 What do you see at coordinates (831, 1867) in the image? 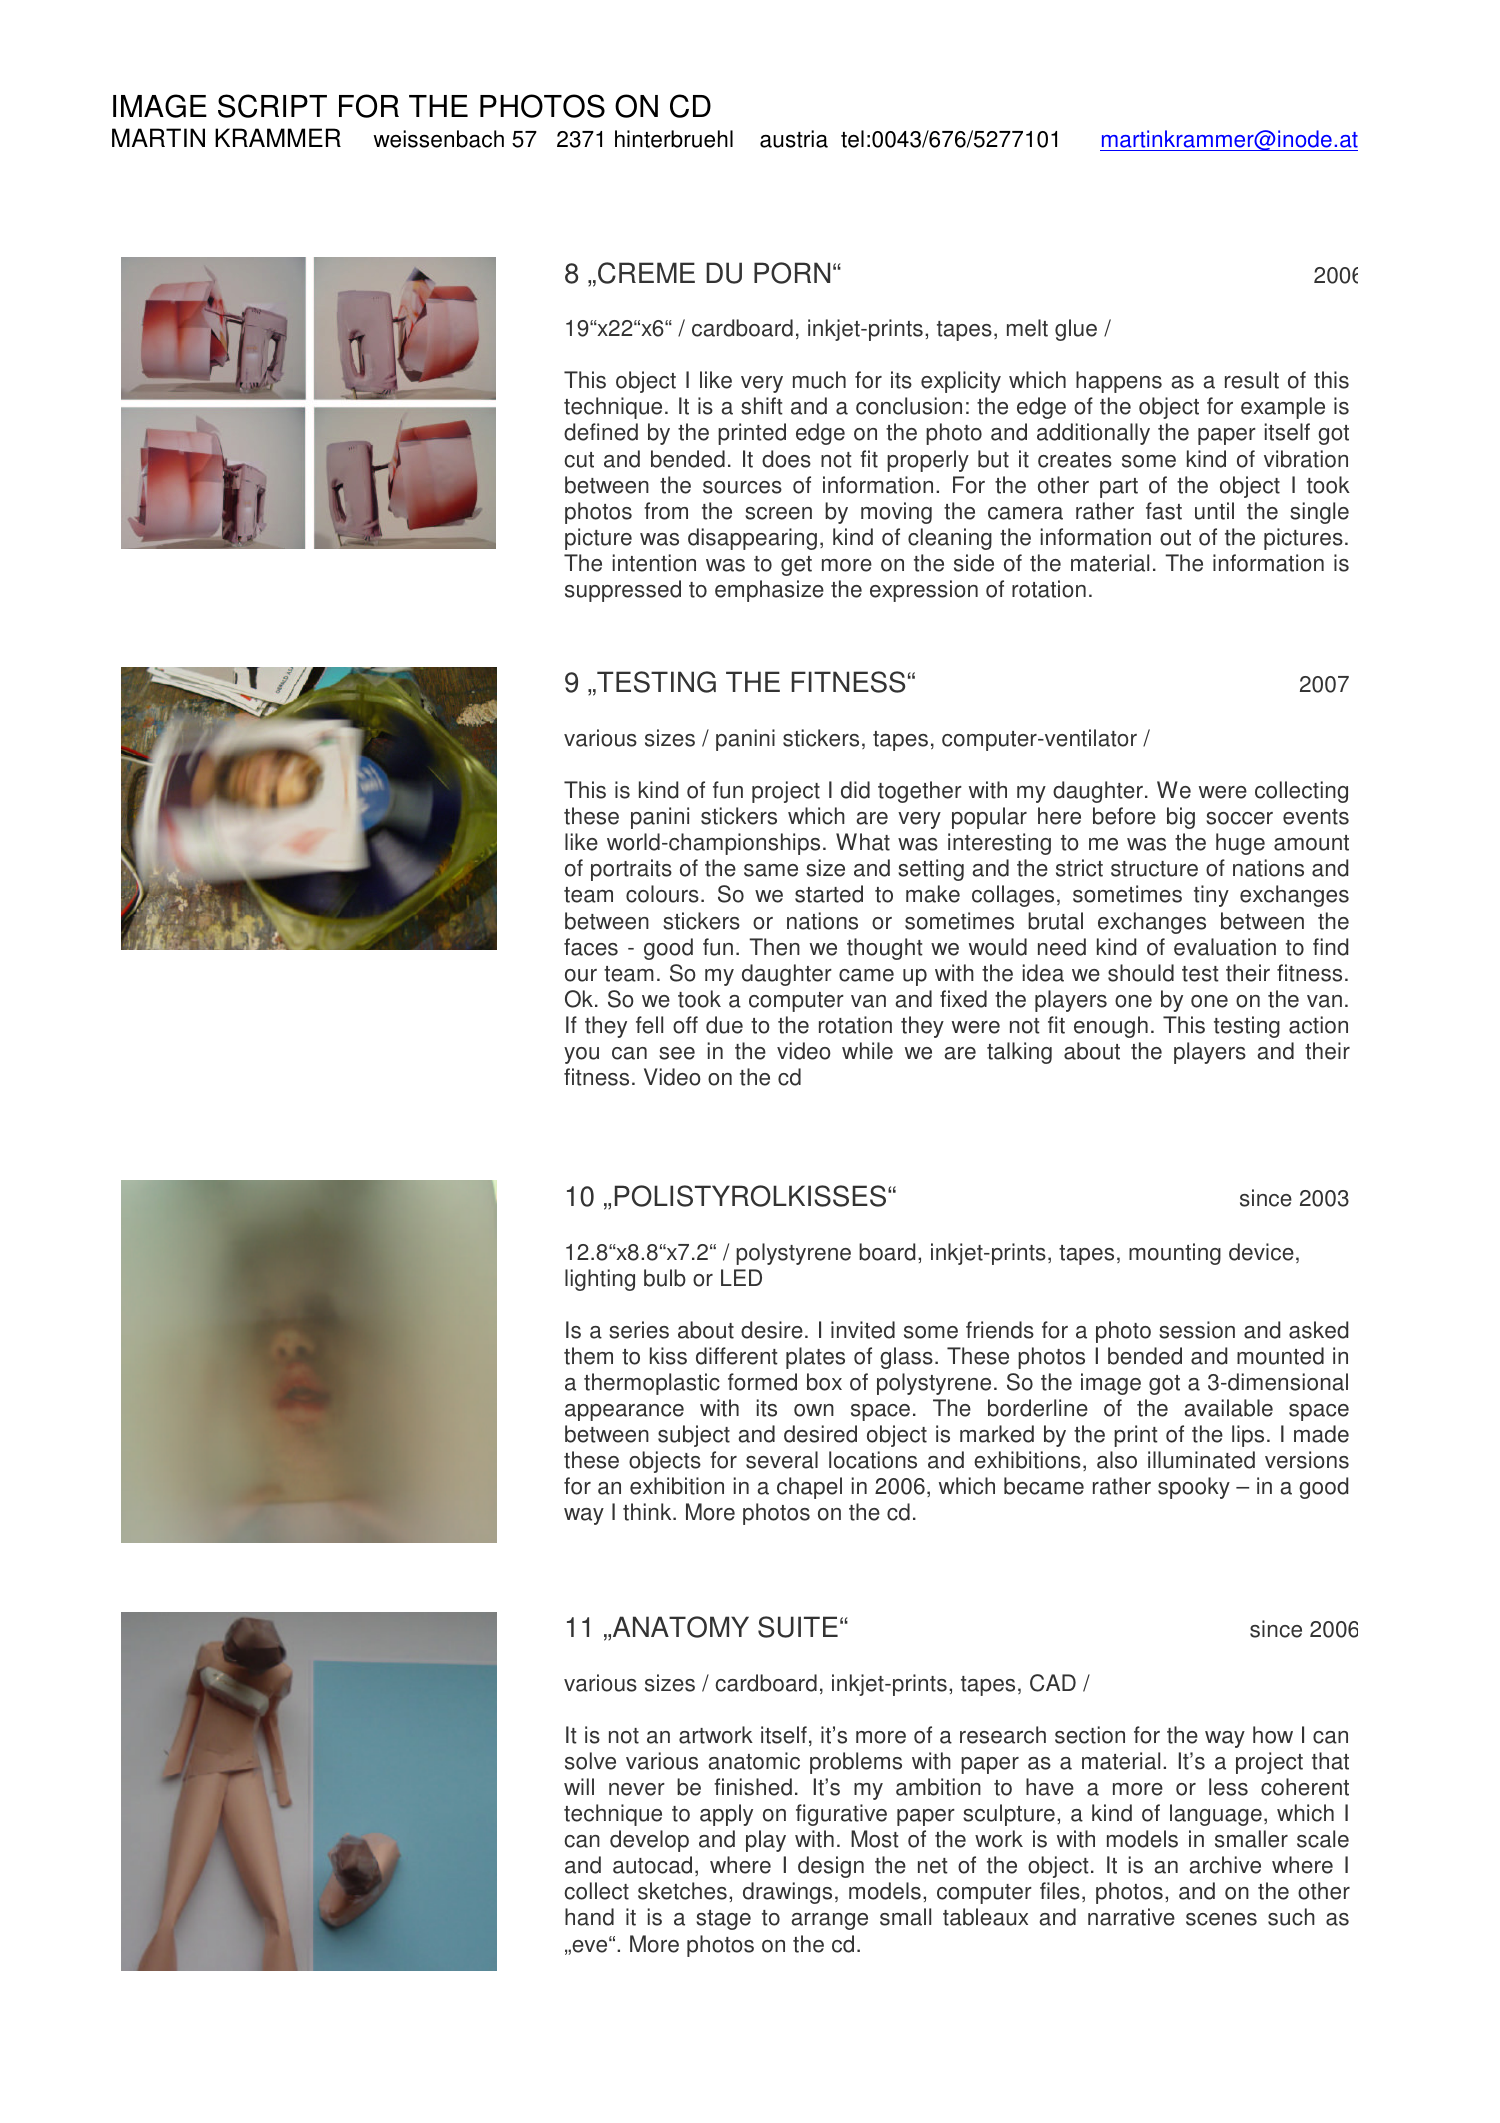
I see `design` at bounding box center [831, 1867].
